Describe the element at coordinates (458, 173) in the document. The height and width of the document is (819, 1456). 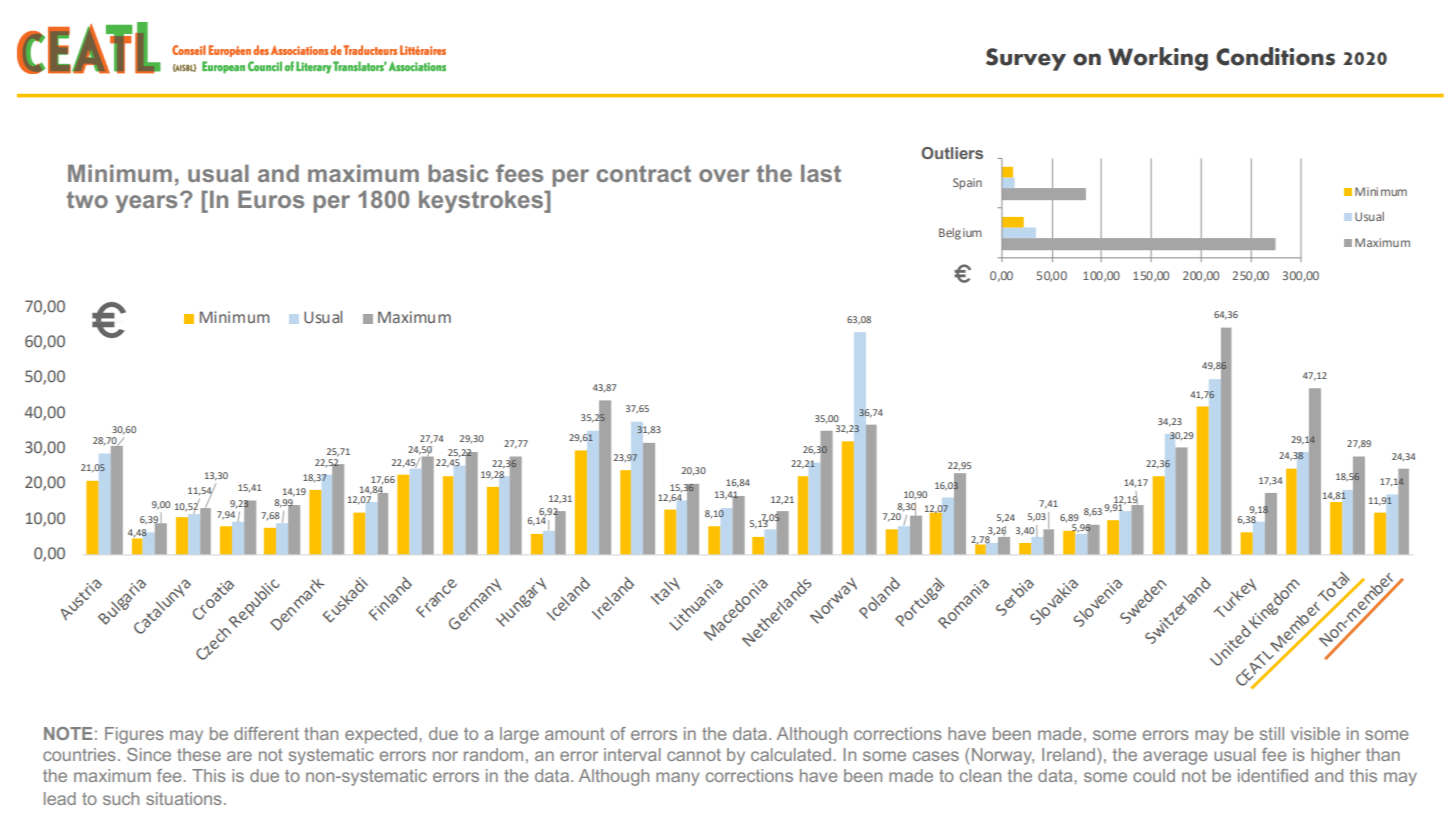
I see `basic` at that location.
